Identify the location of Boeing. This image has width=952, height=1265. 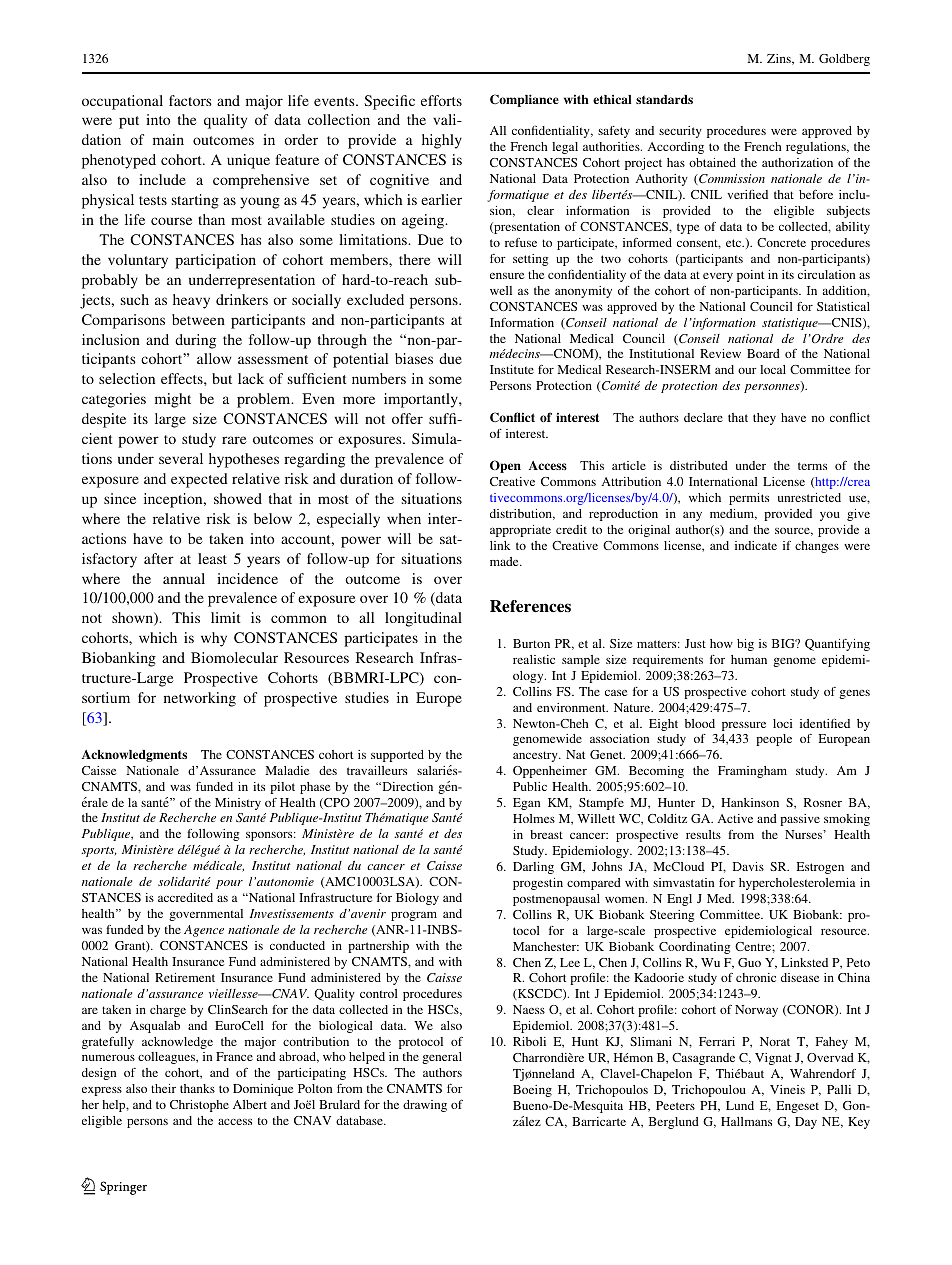
(532, 1091).
